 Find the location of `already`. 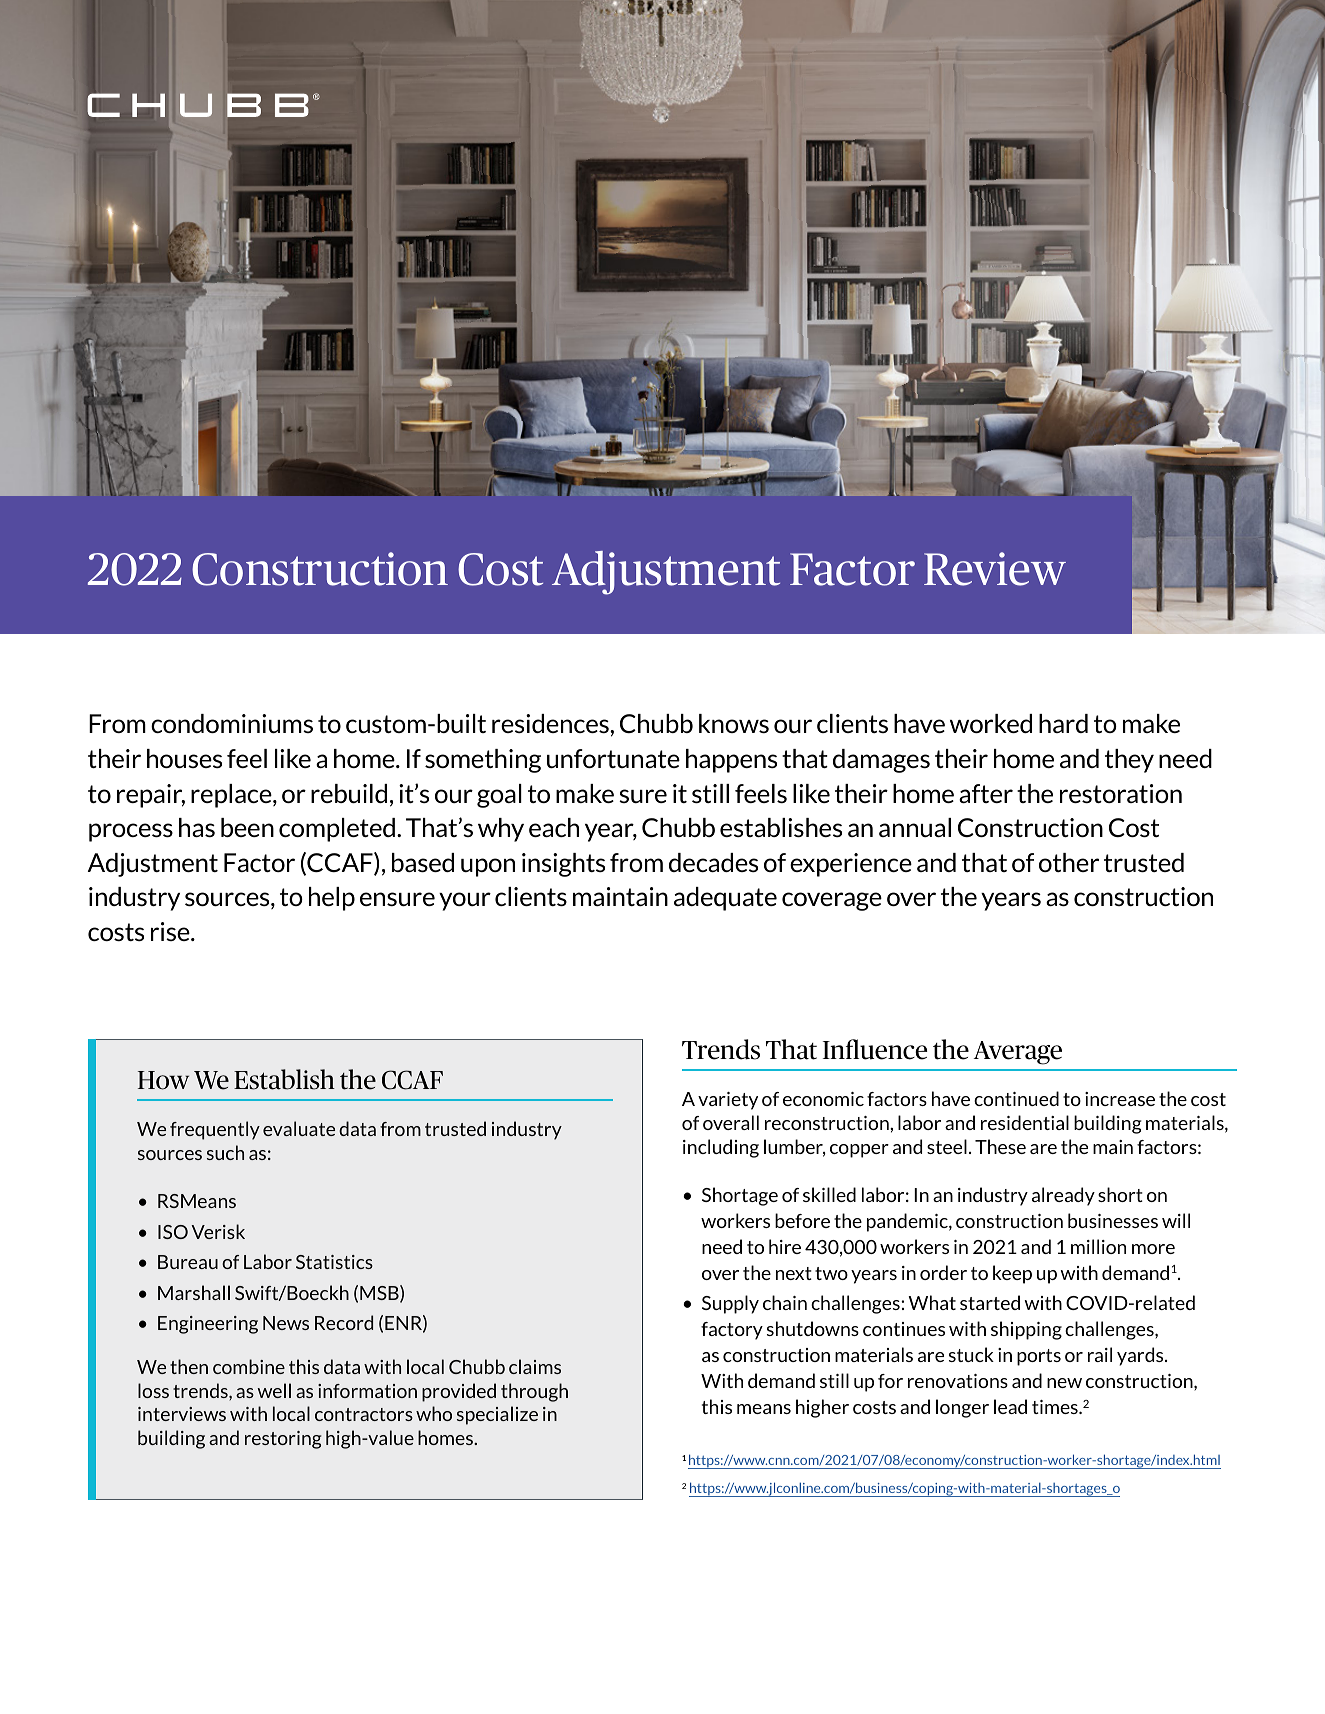

already is located at coordinates (1063, 1196).
